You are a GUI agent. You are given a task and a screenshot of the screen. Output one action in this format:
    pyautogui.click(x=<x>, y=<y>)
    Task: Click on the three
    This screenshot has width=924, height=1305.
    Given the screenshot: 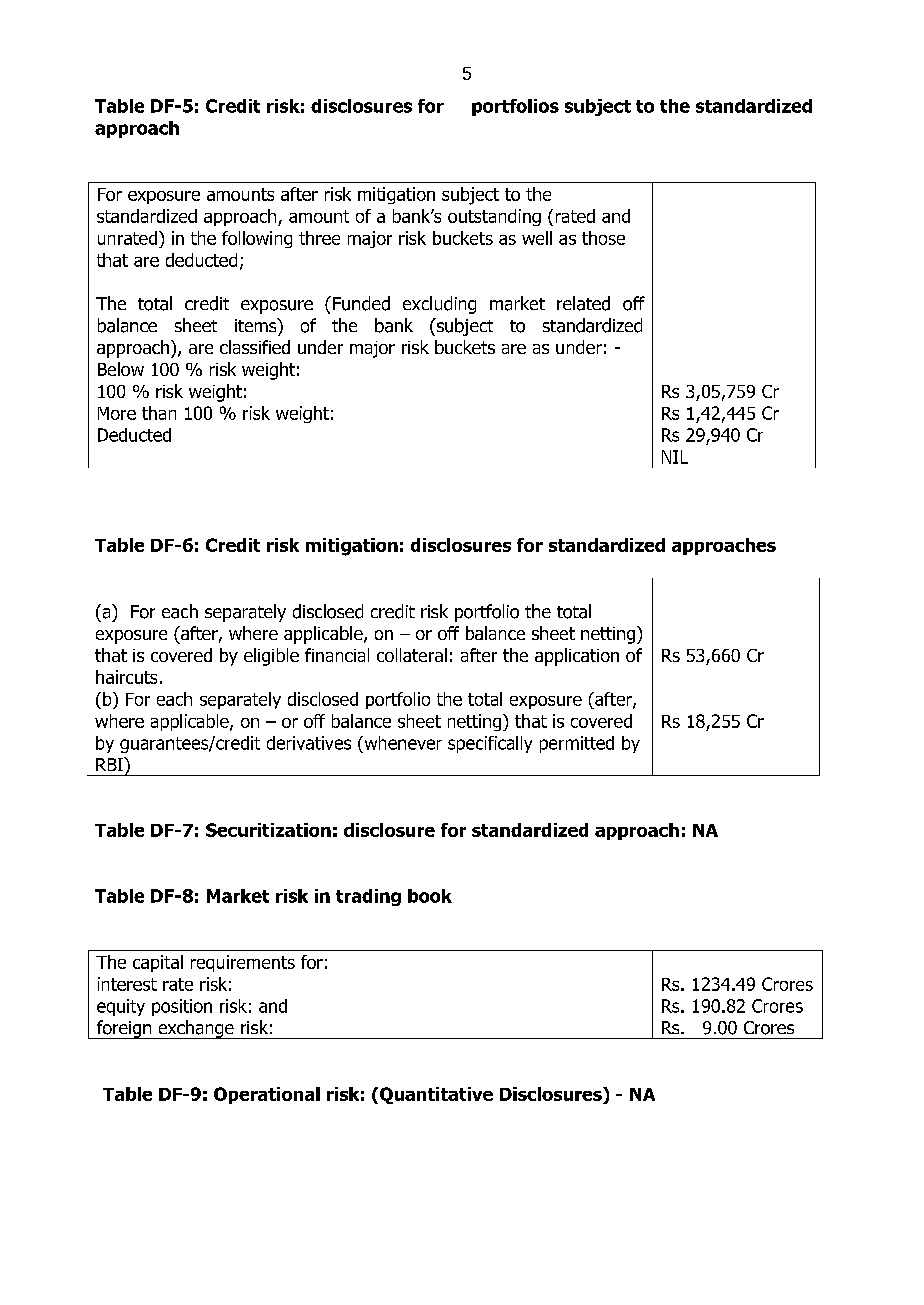 What is the action you would take?
    pyautogui.click(x=319, y=238)
